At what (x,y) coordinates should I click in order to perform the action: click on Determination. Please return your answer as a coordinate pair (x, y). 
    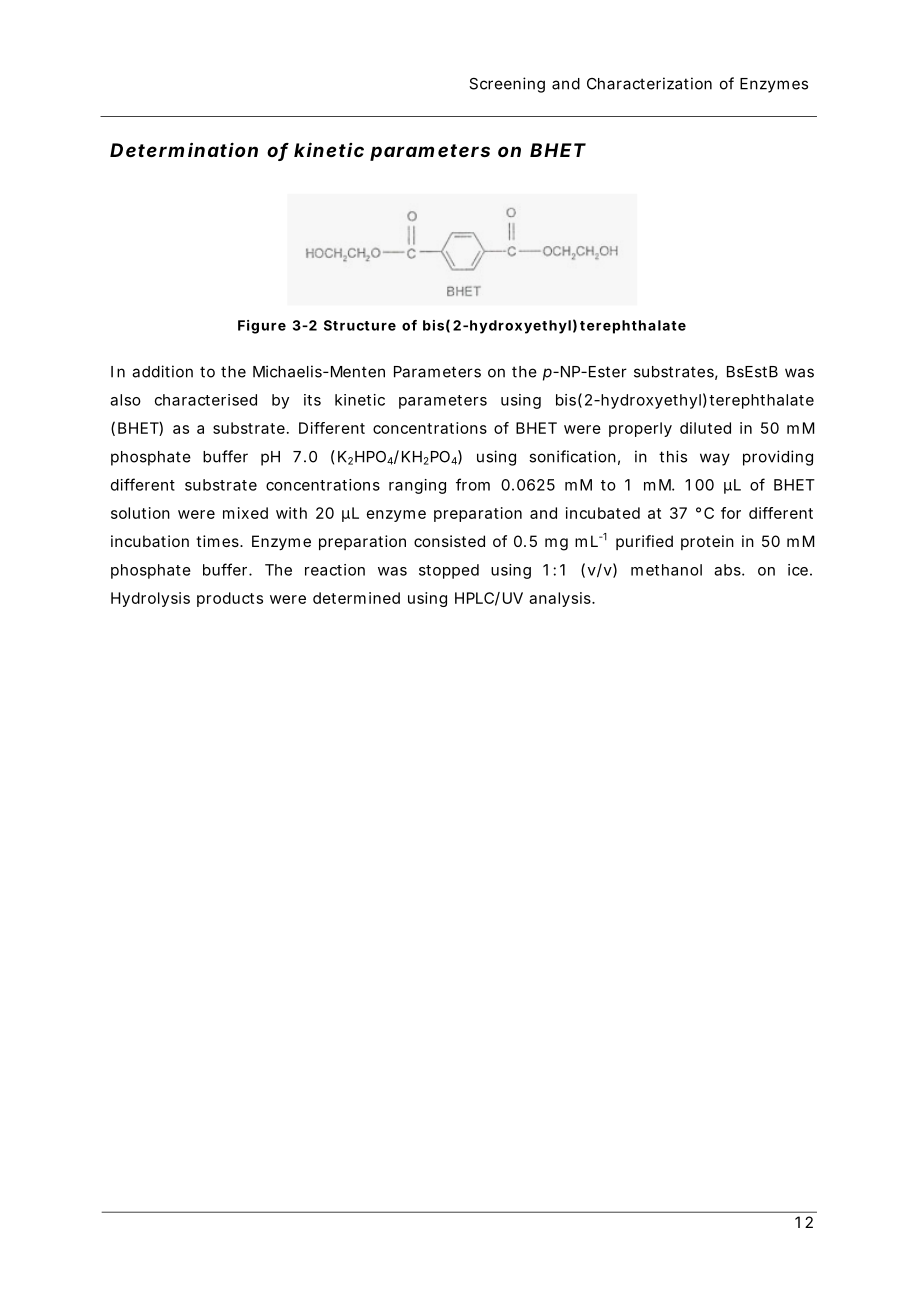
    Looking at the image, I should click on (184, 149).
